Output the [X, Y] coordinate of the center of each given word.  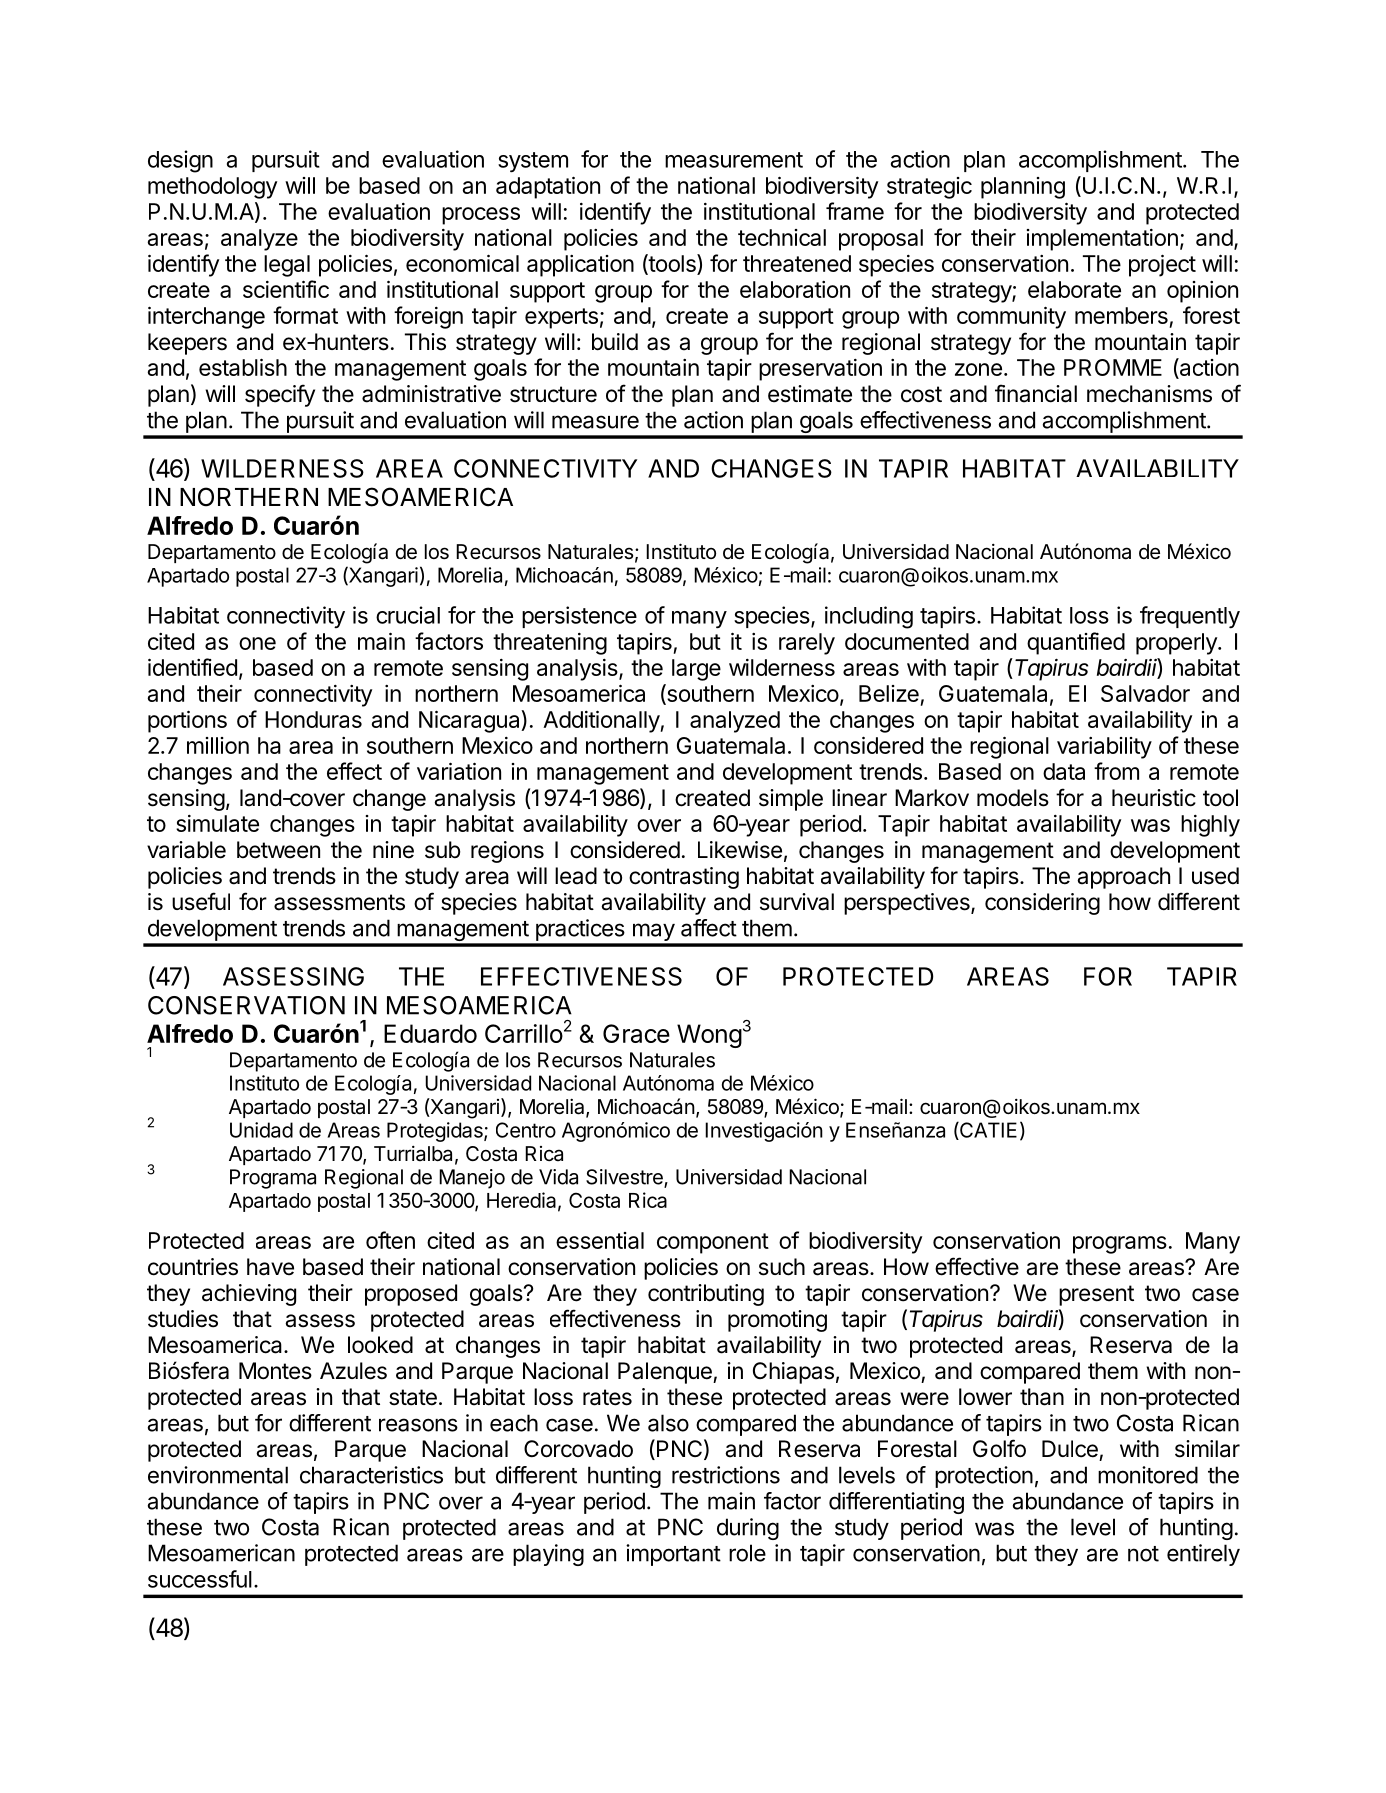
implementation [1102, 240]
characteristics [371, 1475]
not [1143, 1554]
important [673, 1555]
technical [782, 237]
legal [287, 266]
